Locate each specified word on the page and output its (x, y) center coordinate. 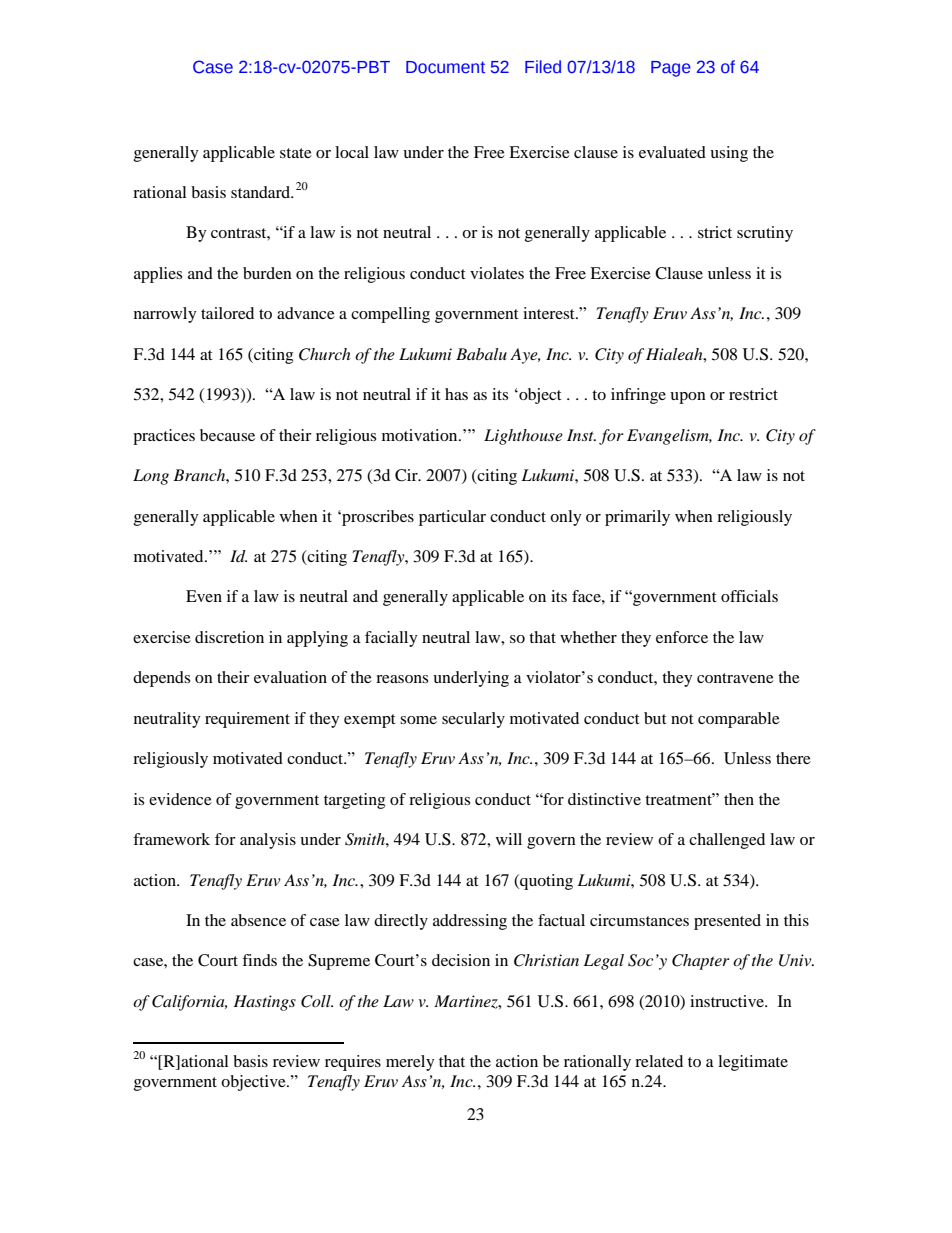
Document (445, 67)
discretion (229, 637)
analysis (268, 841)
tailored (227, 313)
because (227, 435)
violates (497, 273)
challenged (727, 841)
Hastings (264, 1003)
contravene (735, 678)
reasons (402, 679)
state (296, 153)
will (509, 839)
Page (671, 69)
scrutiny (765, 234)
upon (688, 398)
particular (452, 518)
